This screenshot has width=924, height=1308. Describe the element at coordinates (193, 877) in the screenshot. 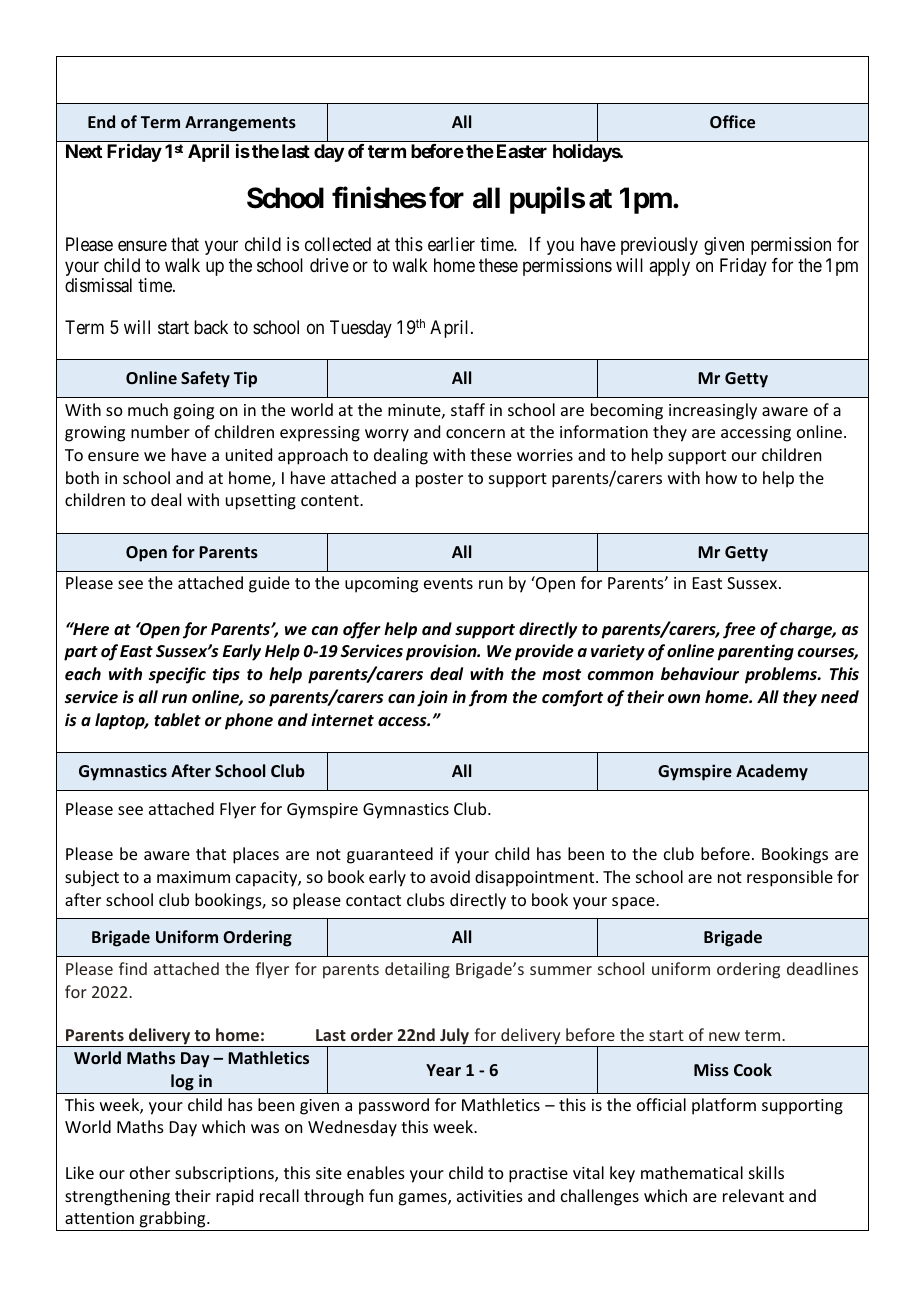

I see `maximum` at that location.
